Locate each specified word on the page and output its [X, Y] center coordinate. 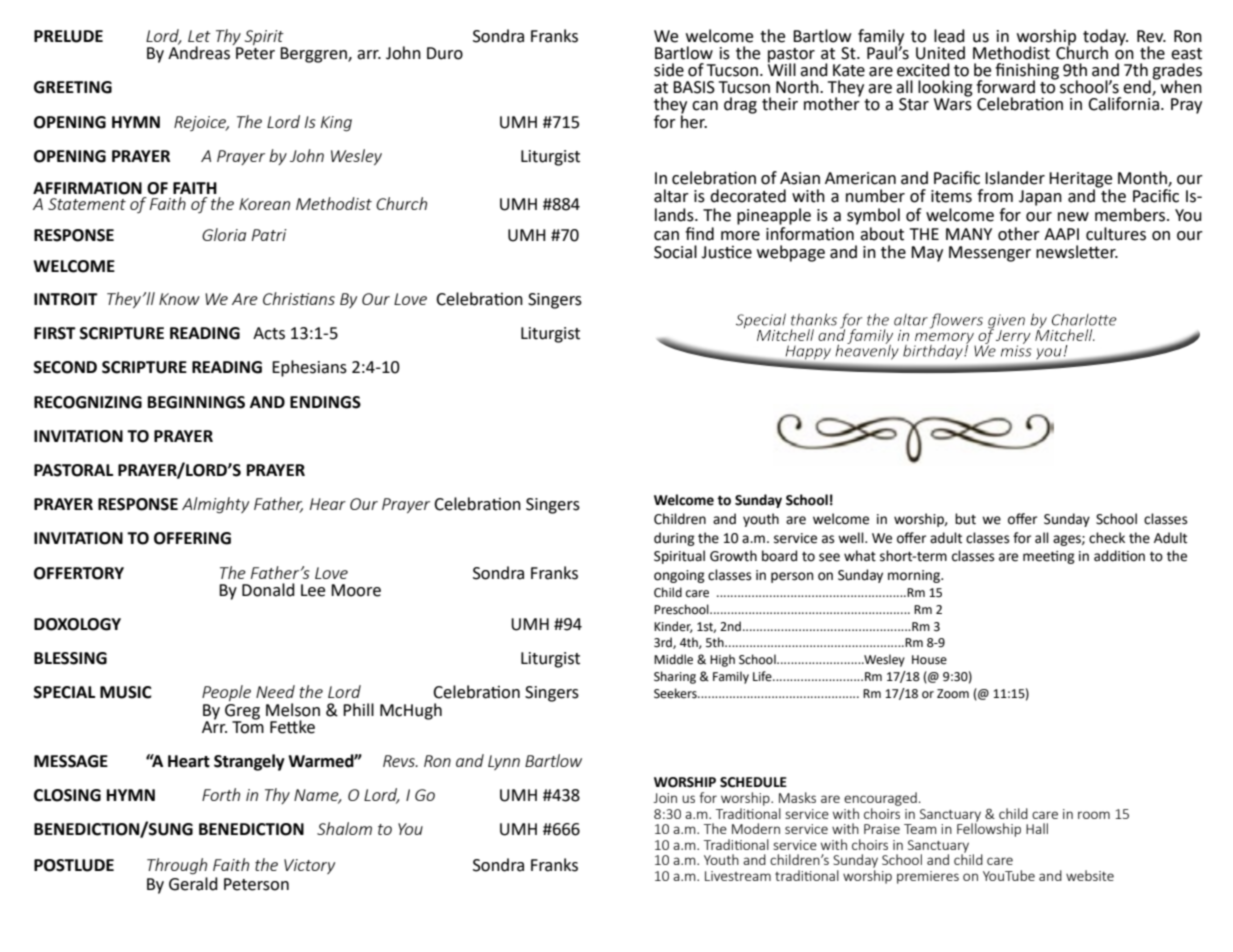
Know [179, 299]
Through [177, 866]
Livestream [738, 876]
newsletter [1077, 252]
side [669, 70]
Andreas [199, 52]
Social [675, 252]
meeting [1049, 557]
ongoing [679, 576]
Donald [268, 590]
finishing [1027, 72]
